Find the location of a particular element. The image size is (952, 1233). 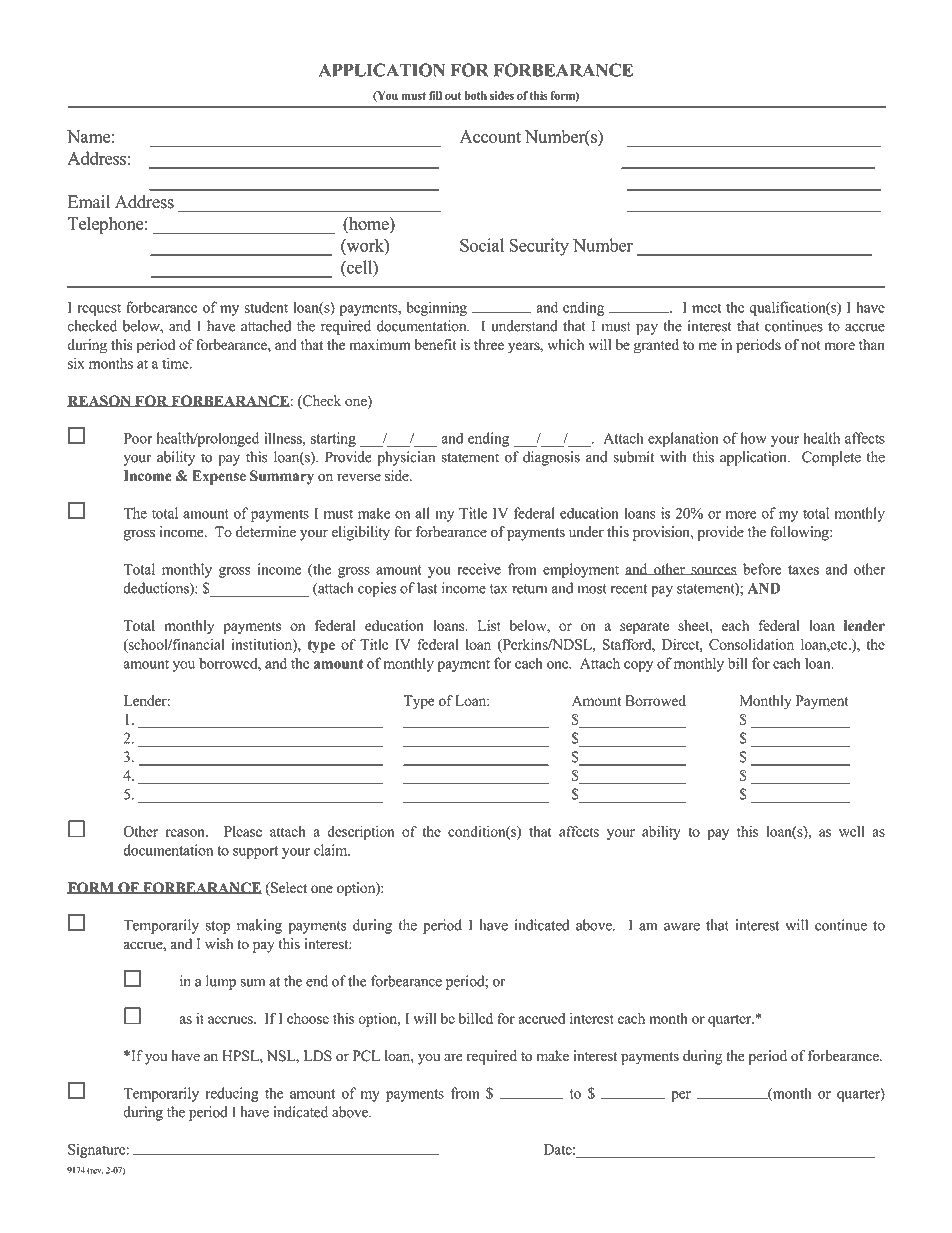

reducing is located at coordinates (232, 1094).
